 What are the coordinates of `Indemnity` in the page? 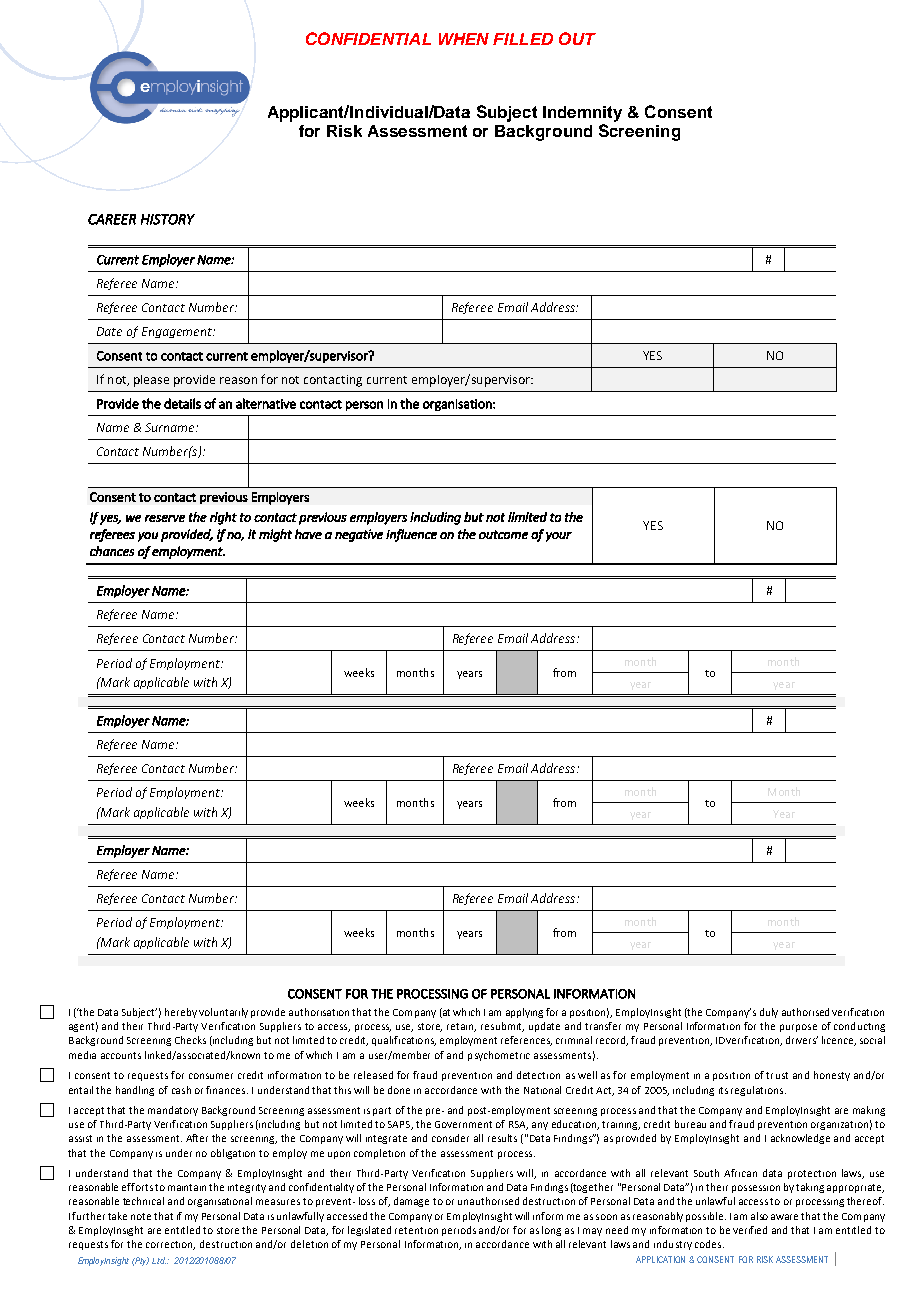 It's located at (582, 114).
